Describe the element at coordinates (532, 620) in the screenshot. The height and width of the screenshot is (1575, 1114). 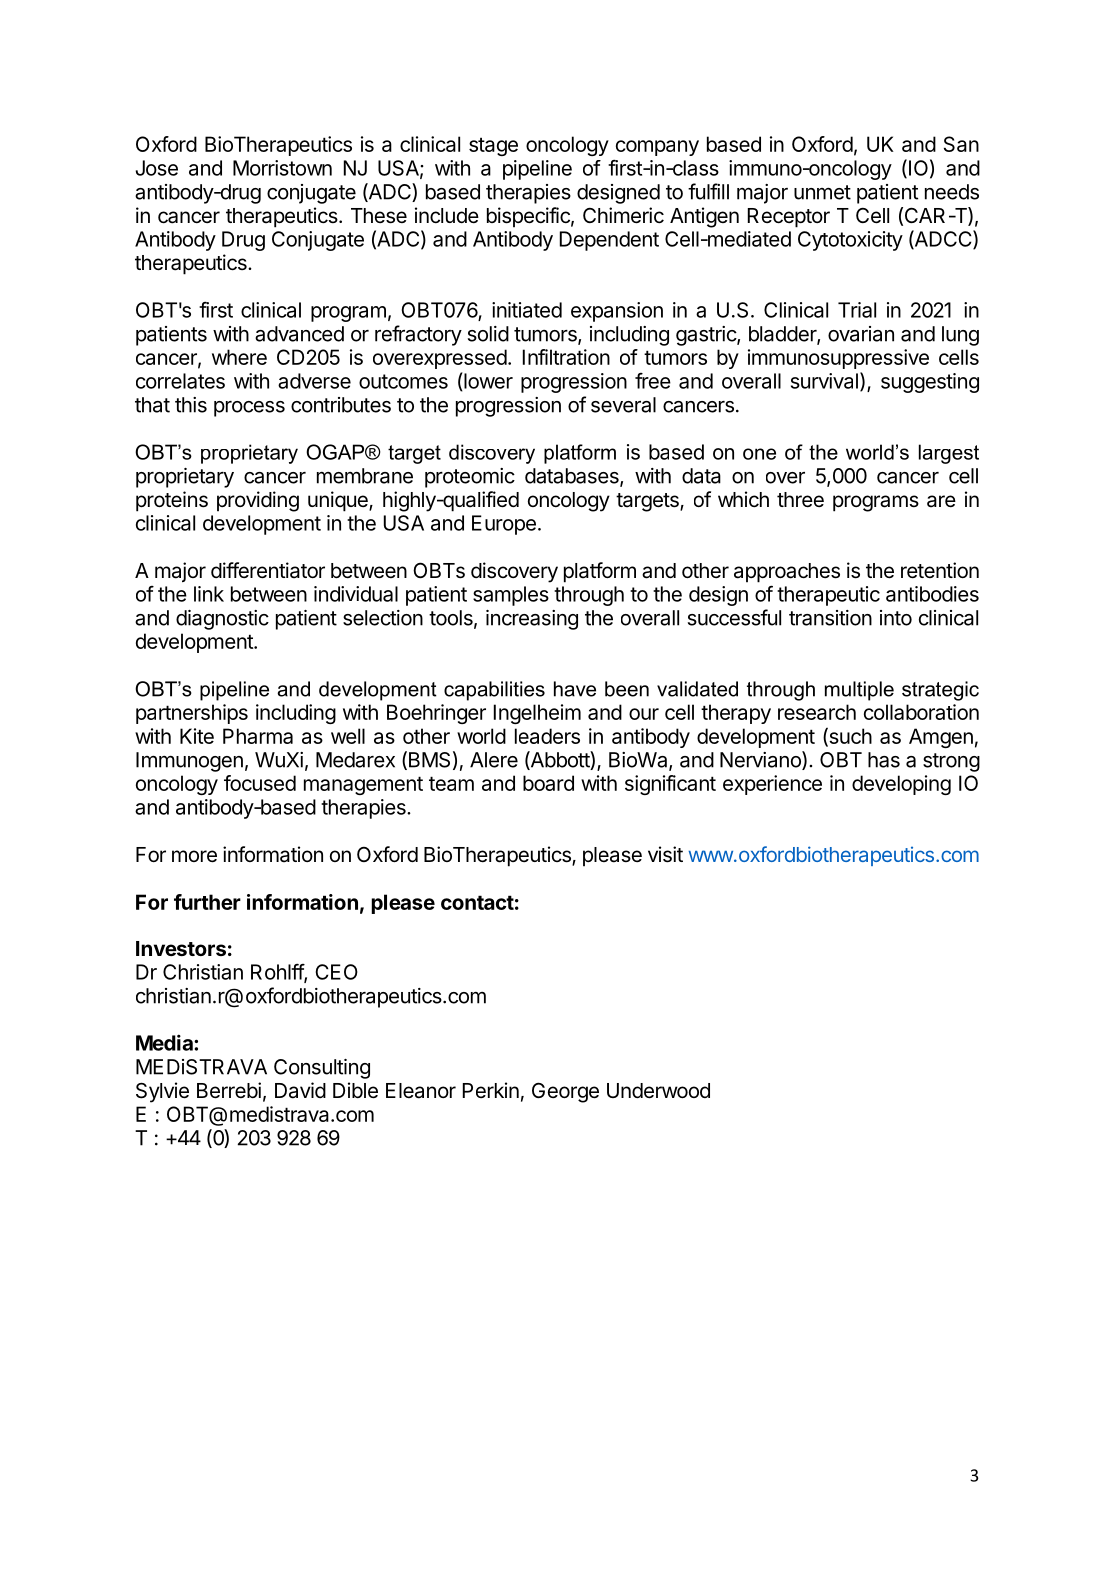
I see `increasing` at that location.
